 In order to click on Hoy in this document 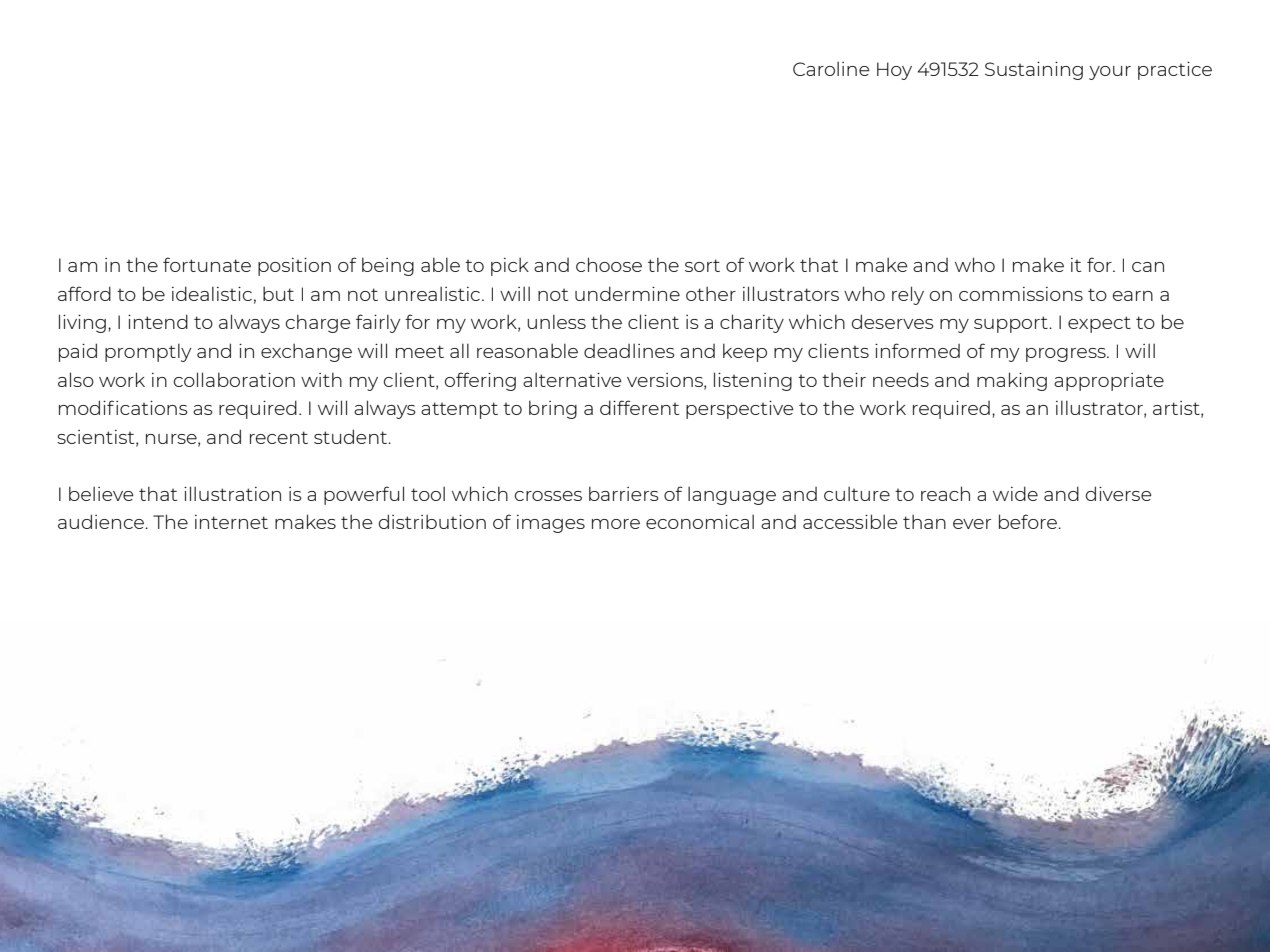, I will do `click(894, 71)`.
